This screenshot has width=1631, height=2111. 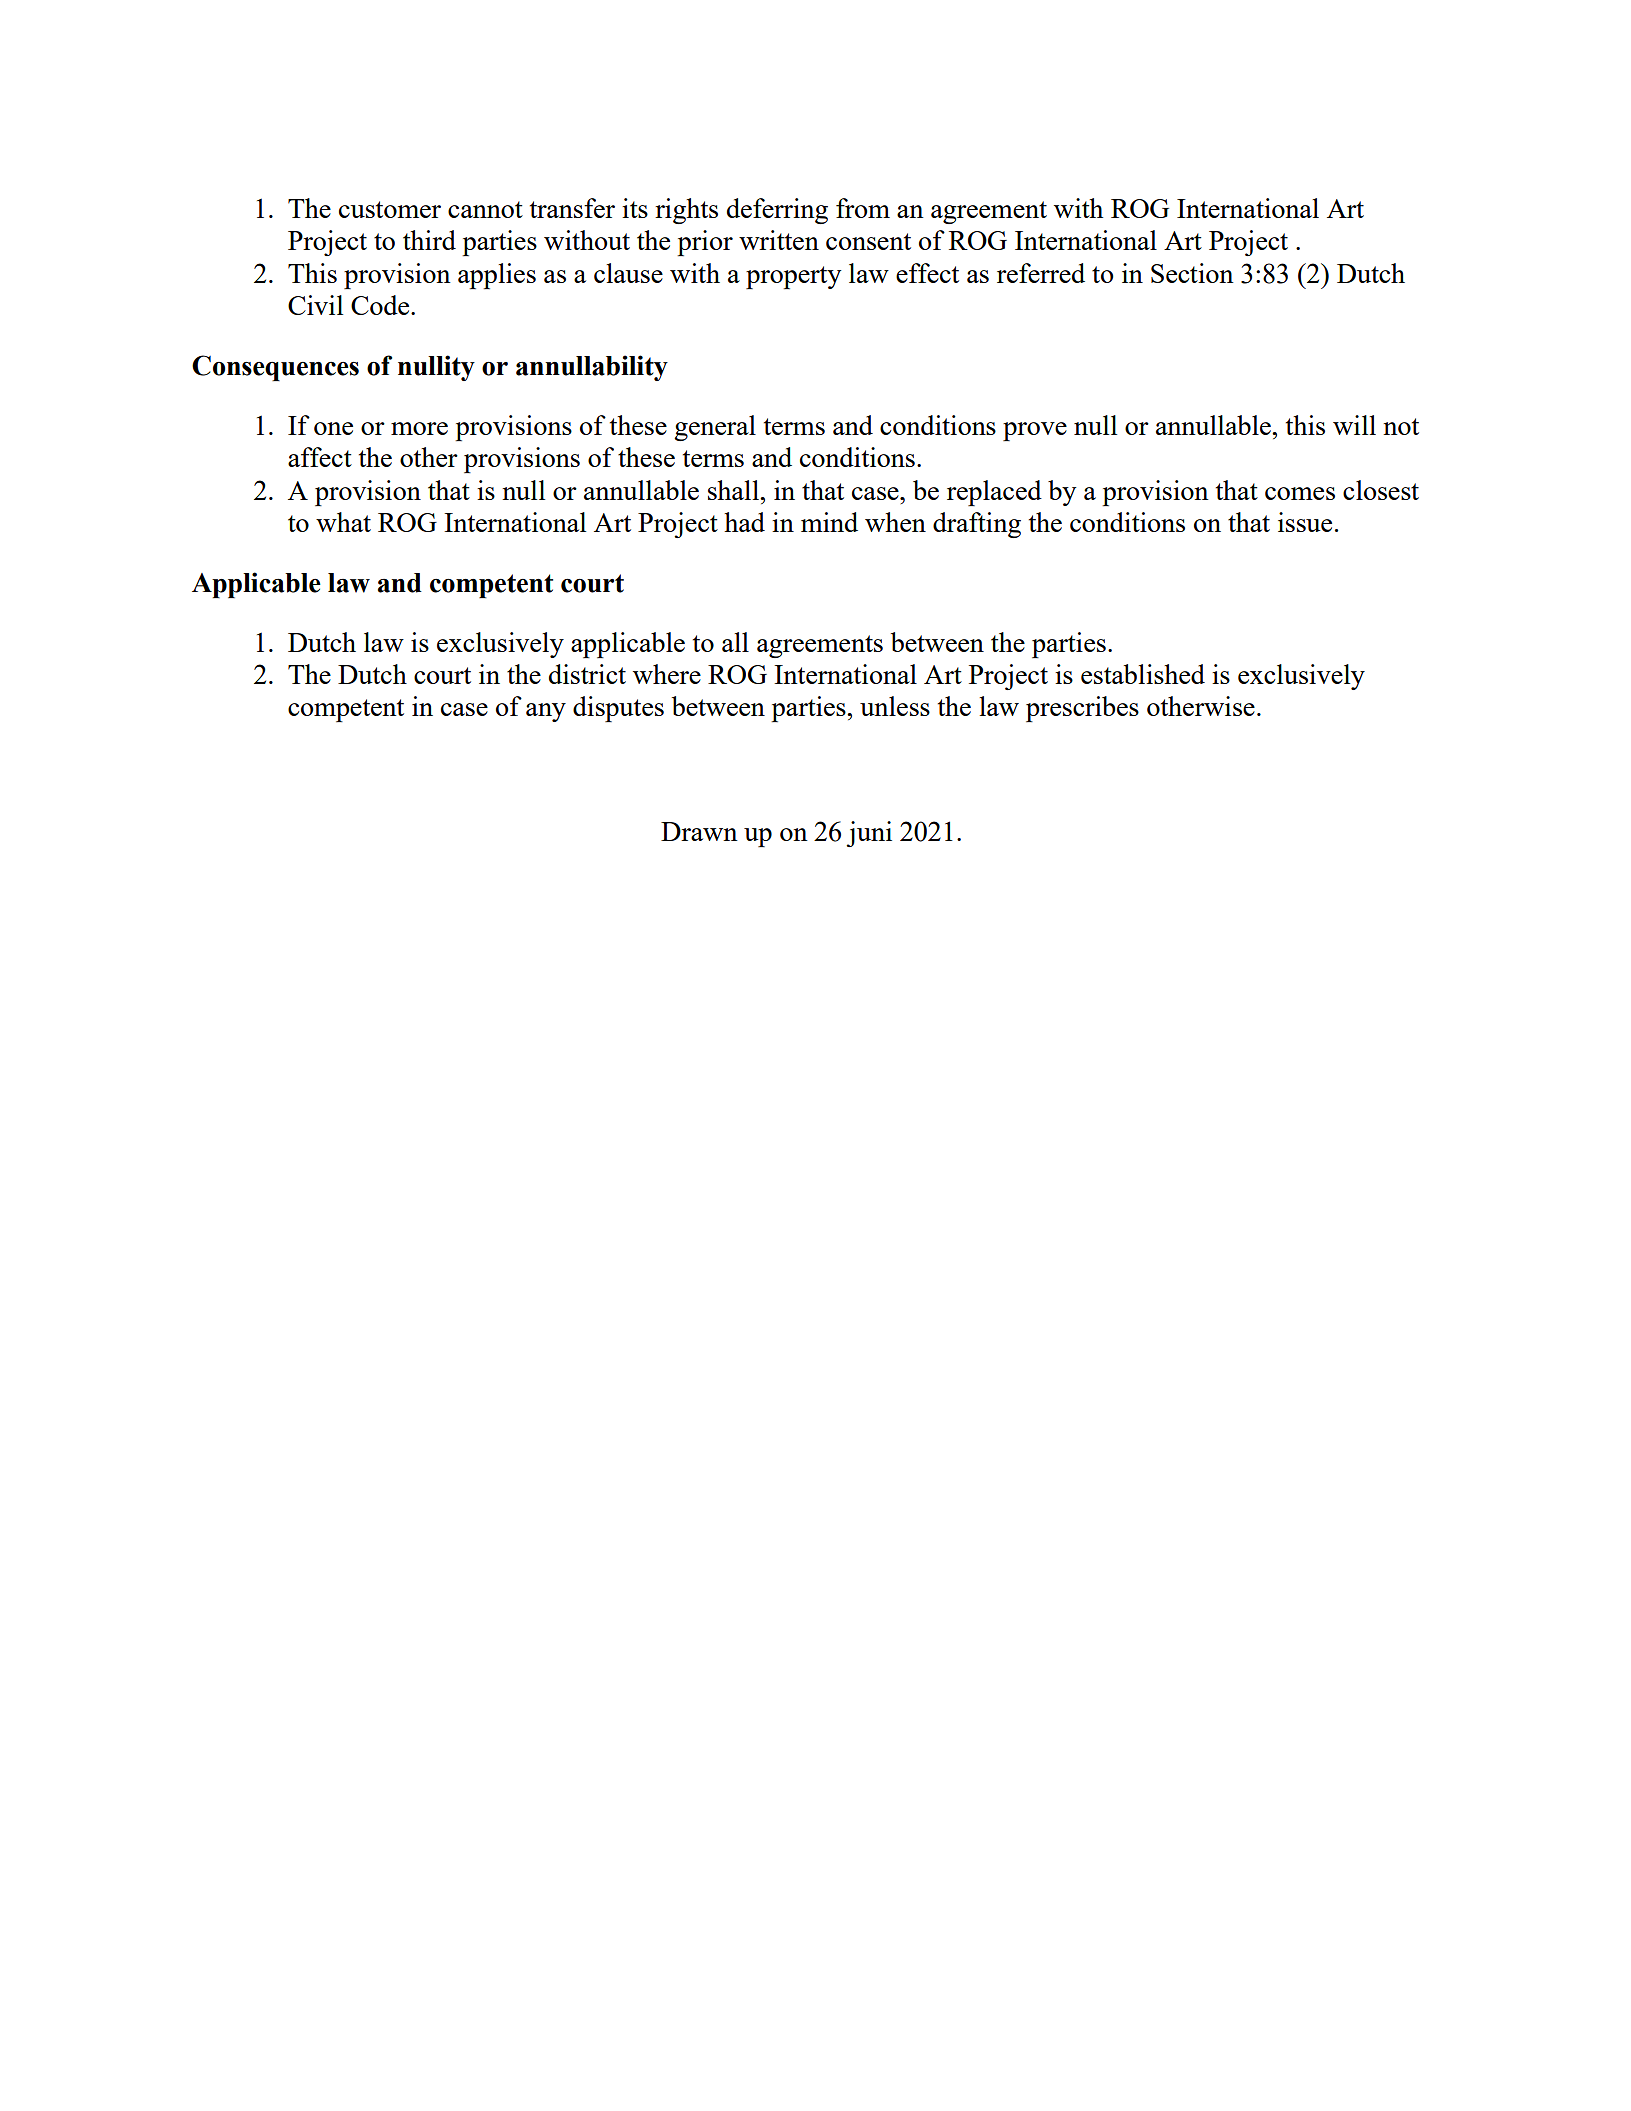 I want to click on prescribes, so click(x=1082, y=709).
